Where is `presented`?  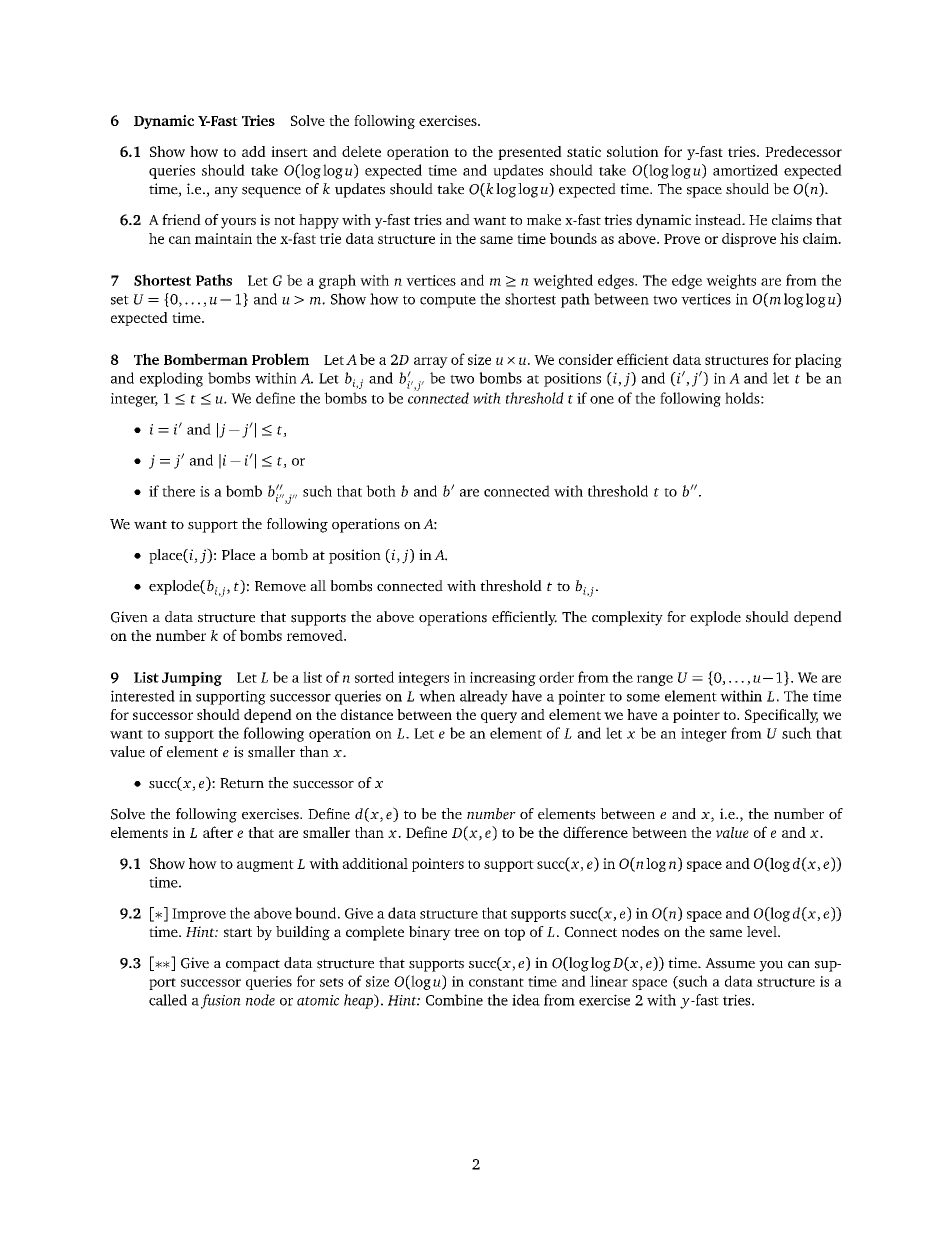 presented is located at coordinates (530, 153).
